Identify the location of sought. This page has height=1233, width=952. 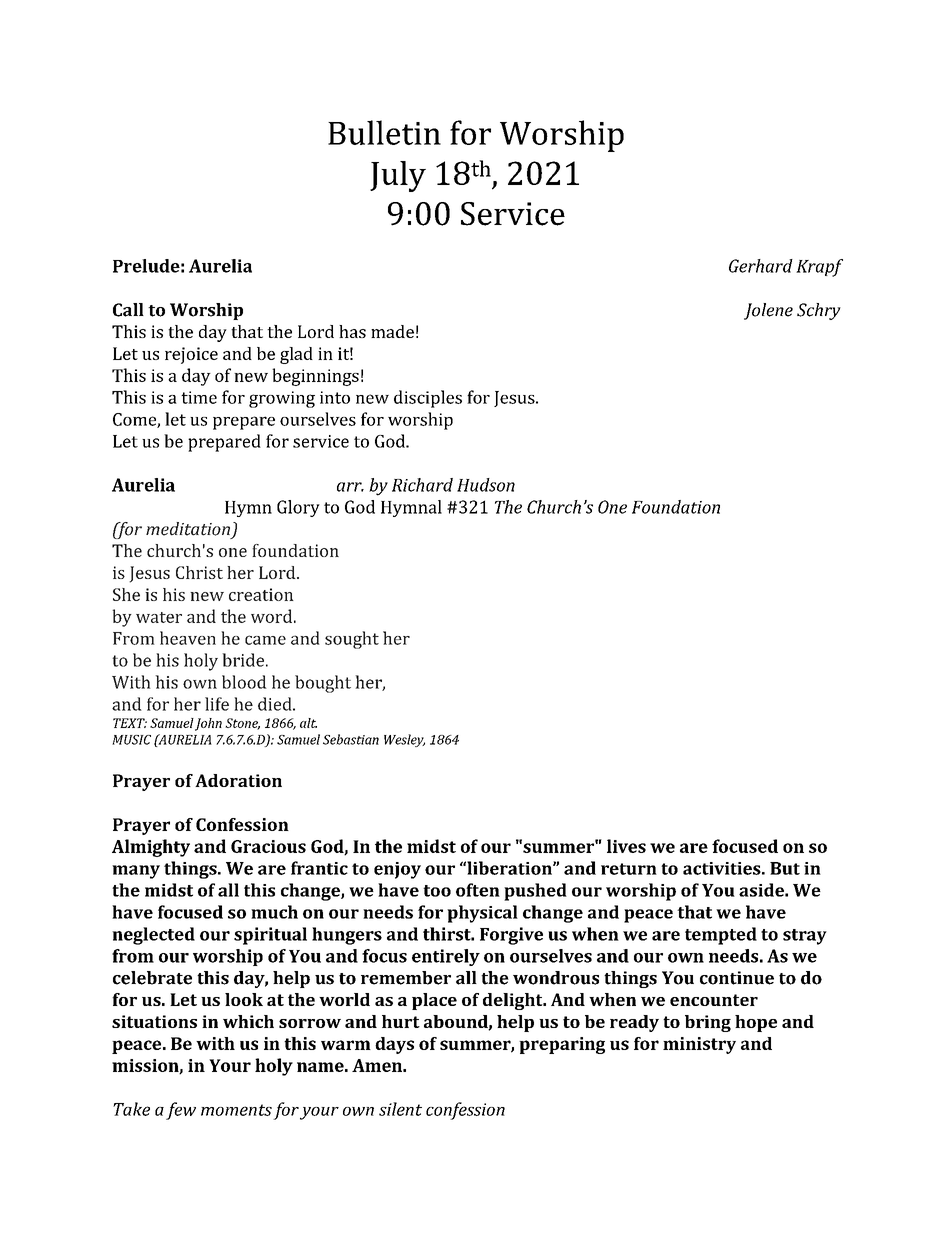
(352, 640).
